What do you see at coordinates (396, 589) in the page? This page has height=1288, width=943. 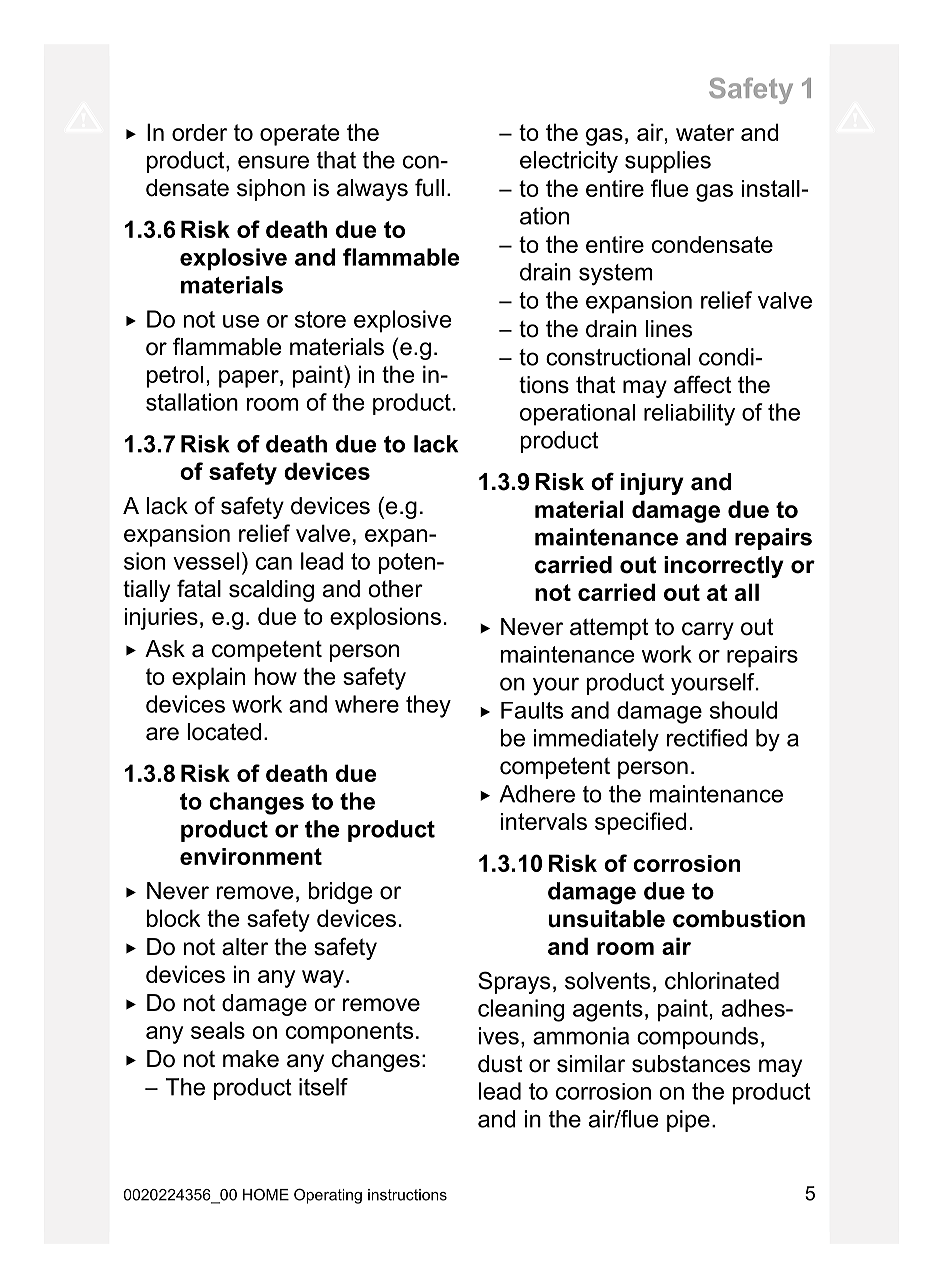 I see `other` at bounding box center [396, 589].
